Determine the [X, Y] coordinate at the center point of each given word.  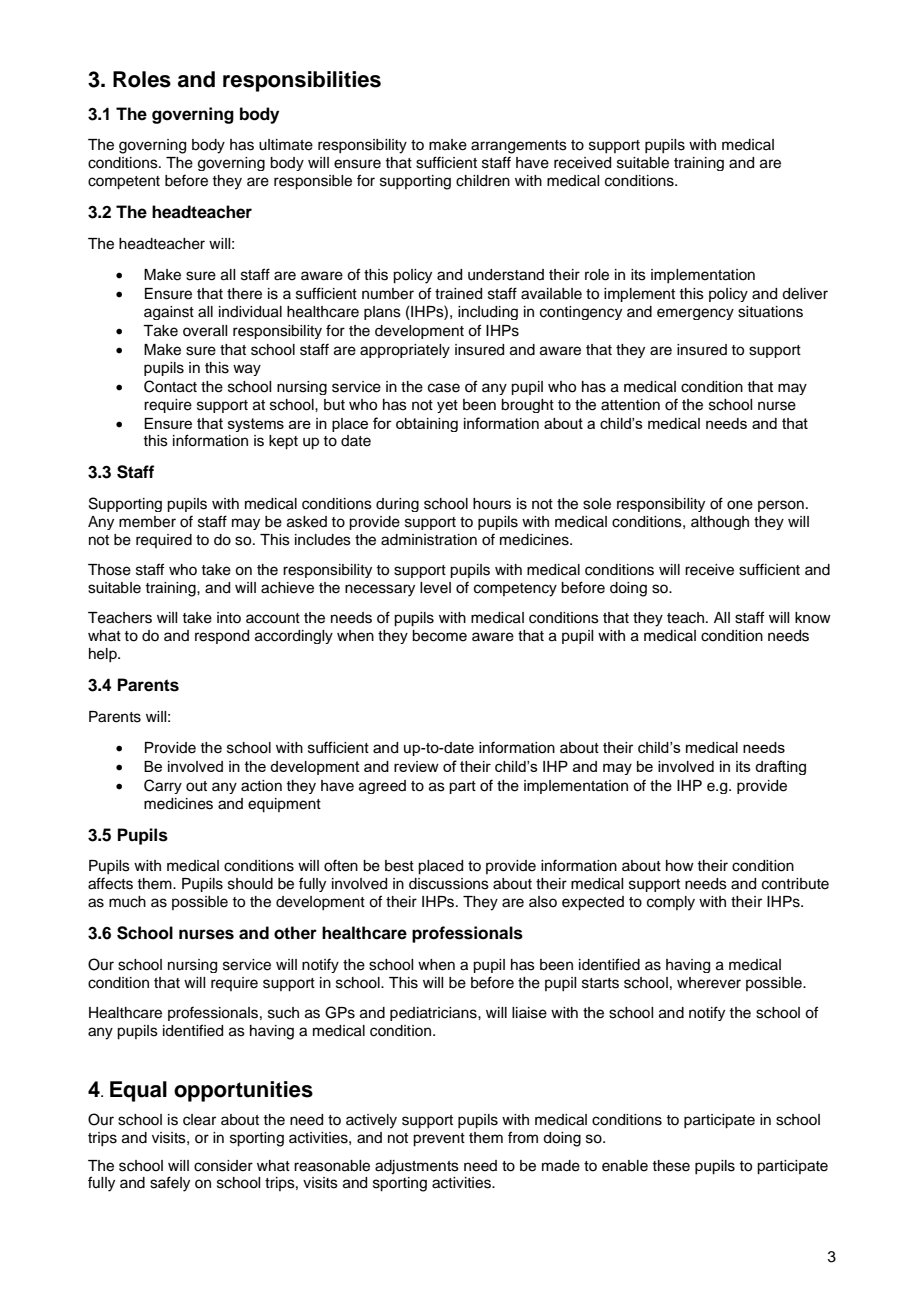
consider [223, 1166]
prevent [439, 1140]
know [813, 618]
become [439, 636]
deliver [805, 294]
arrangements [519, 147]
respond [222, 637]
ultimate [286, 145]
